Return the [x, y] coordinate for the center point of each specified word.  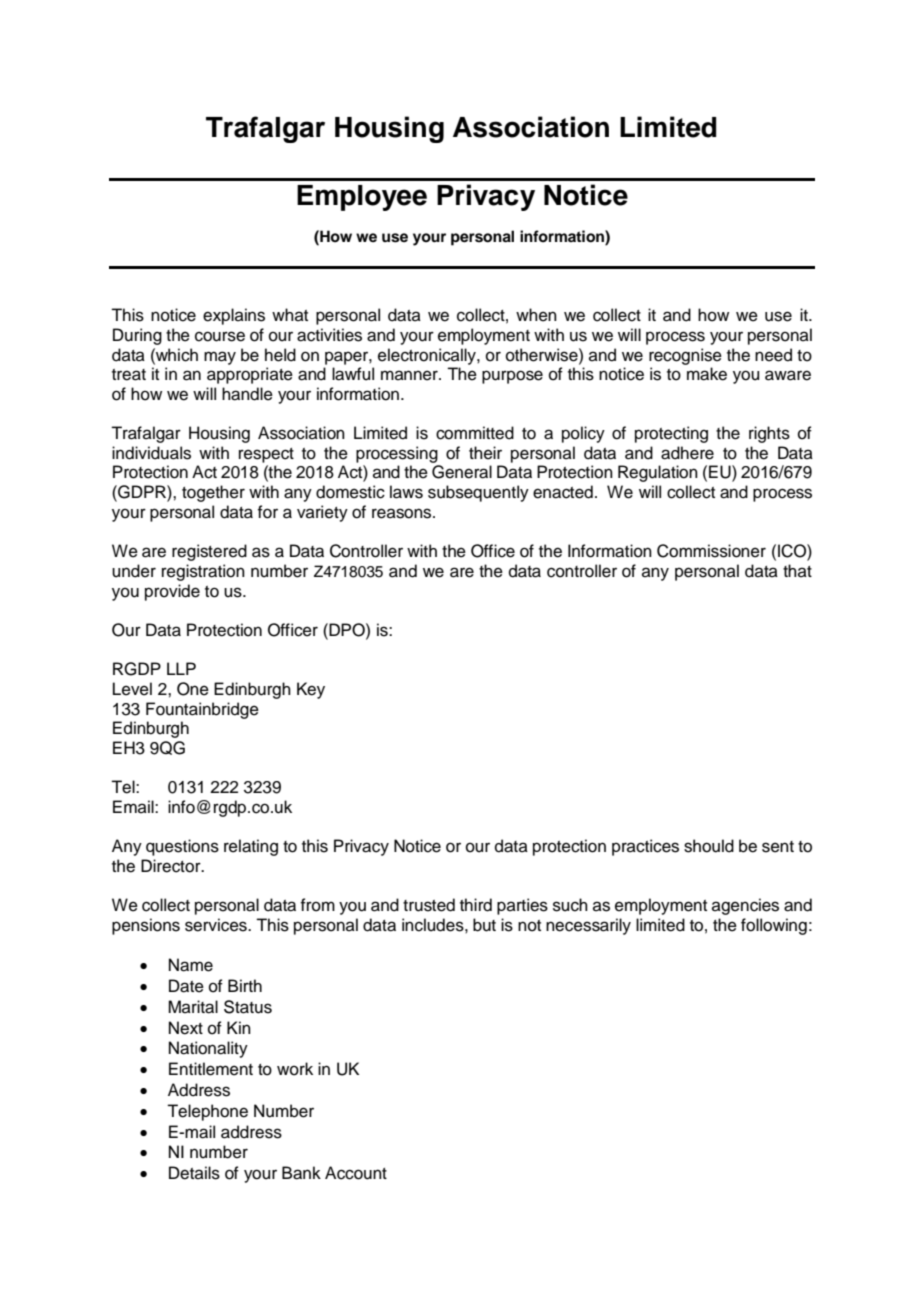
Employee [362, 198]
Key [311, 690]
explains [234, 316]
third [476, 905]
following [774, 926]
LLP [181, 668]
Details [194, 1173]
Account [356, 1173]
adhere [687, 453]
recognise [685, 356]
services [217, 925]
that [797, 570]
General [462, 472]
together [213, 493]
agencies [745, 906]
